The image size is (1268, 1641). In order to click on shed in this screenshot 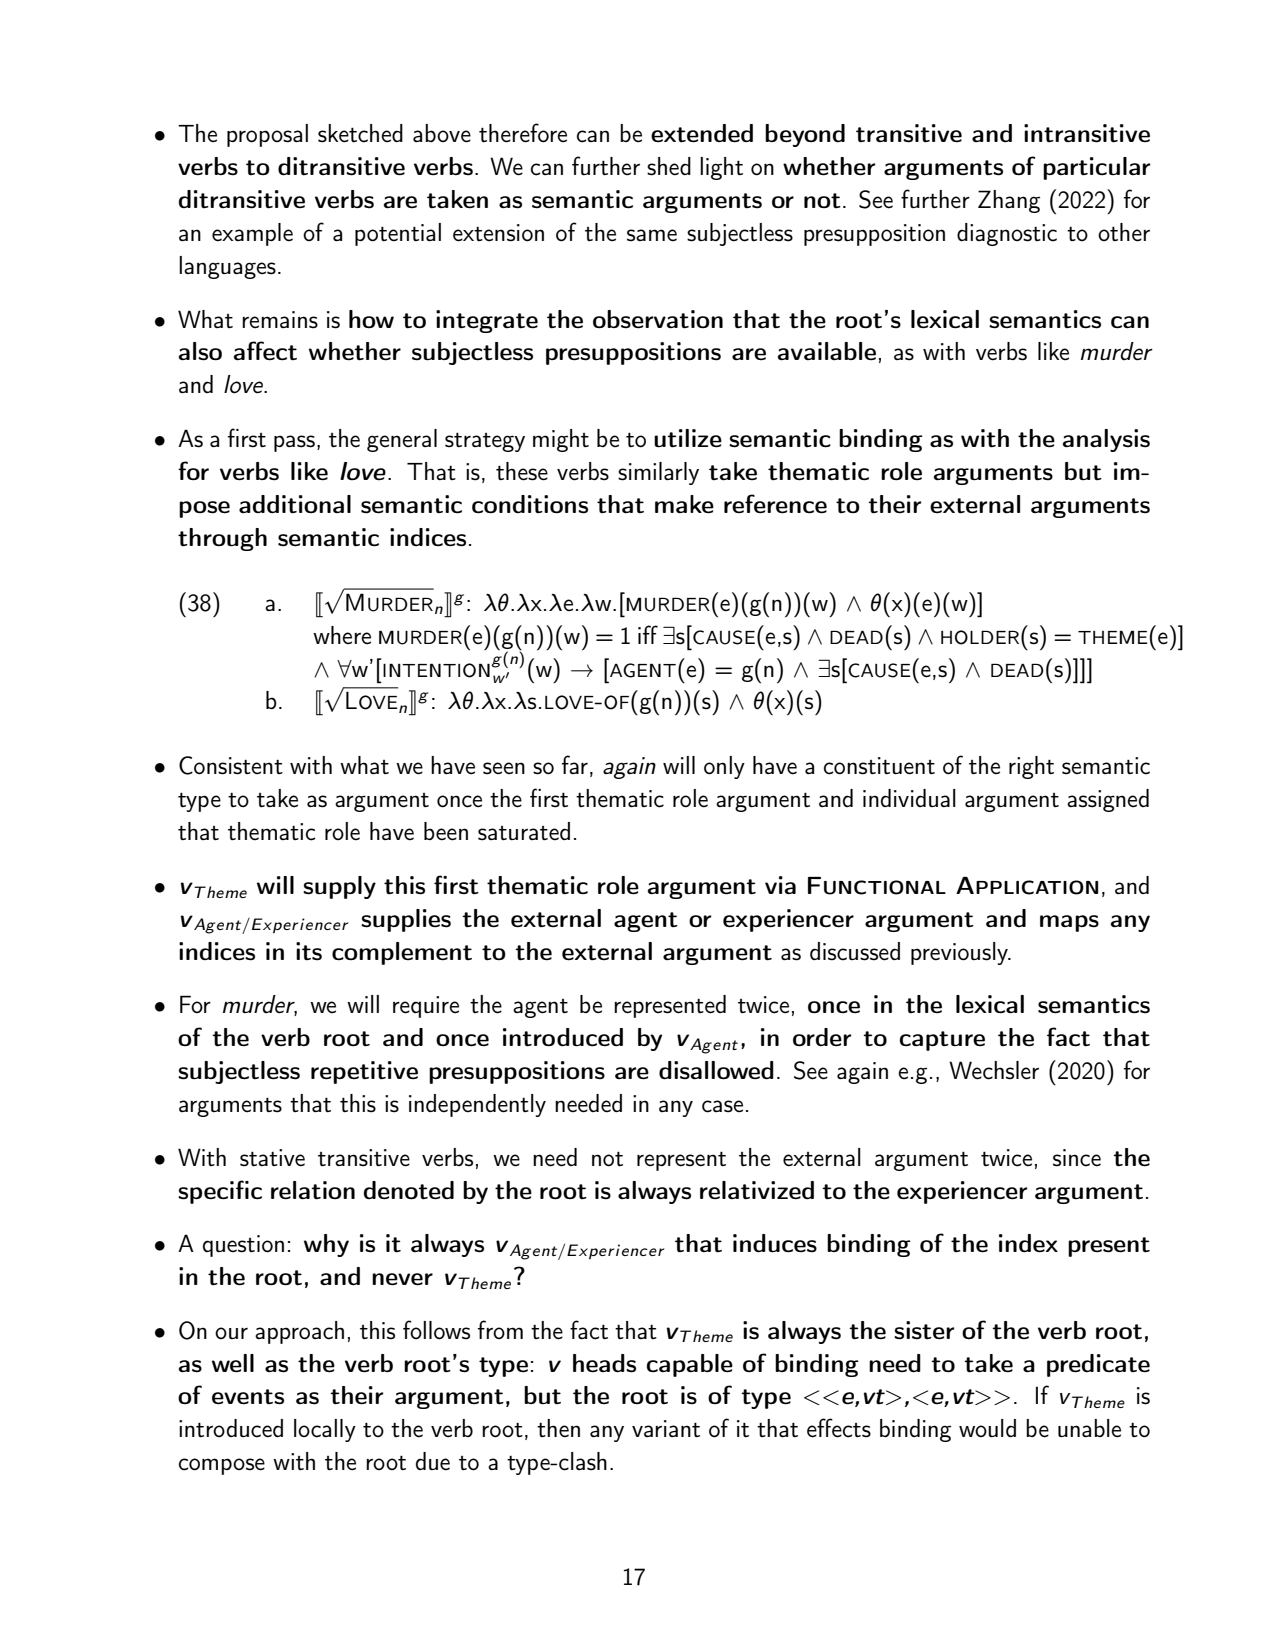, I will do `click(669, 166)`.
